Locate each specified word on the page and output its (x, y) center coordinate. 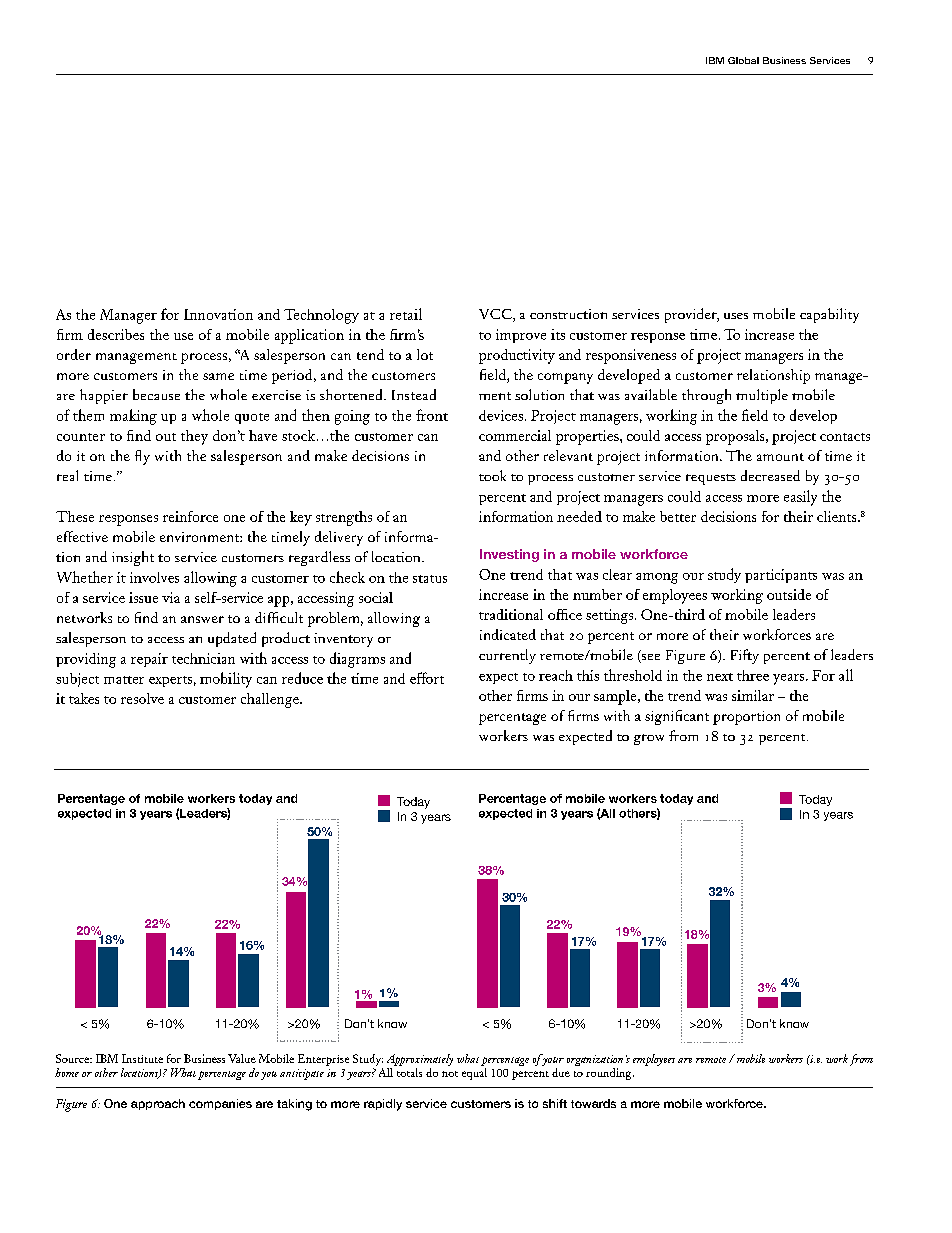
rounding (610, 1074)
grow (649, 739)
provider (692, 315)
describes (116, 334)
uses (736, 316)
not (450, 1074)
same (218, 376)
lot (425, 354)
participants (781, 576)
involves (154, 577)
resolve (142, 698)
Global (743, 60)
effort (427, 678)
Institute (142, 1058)
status (430, 579)
